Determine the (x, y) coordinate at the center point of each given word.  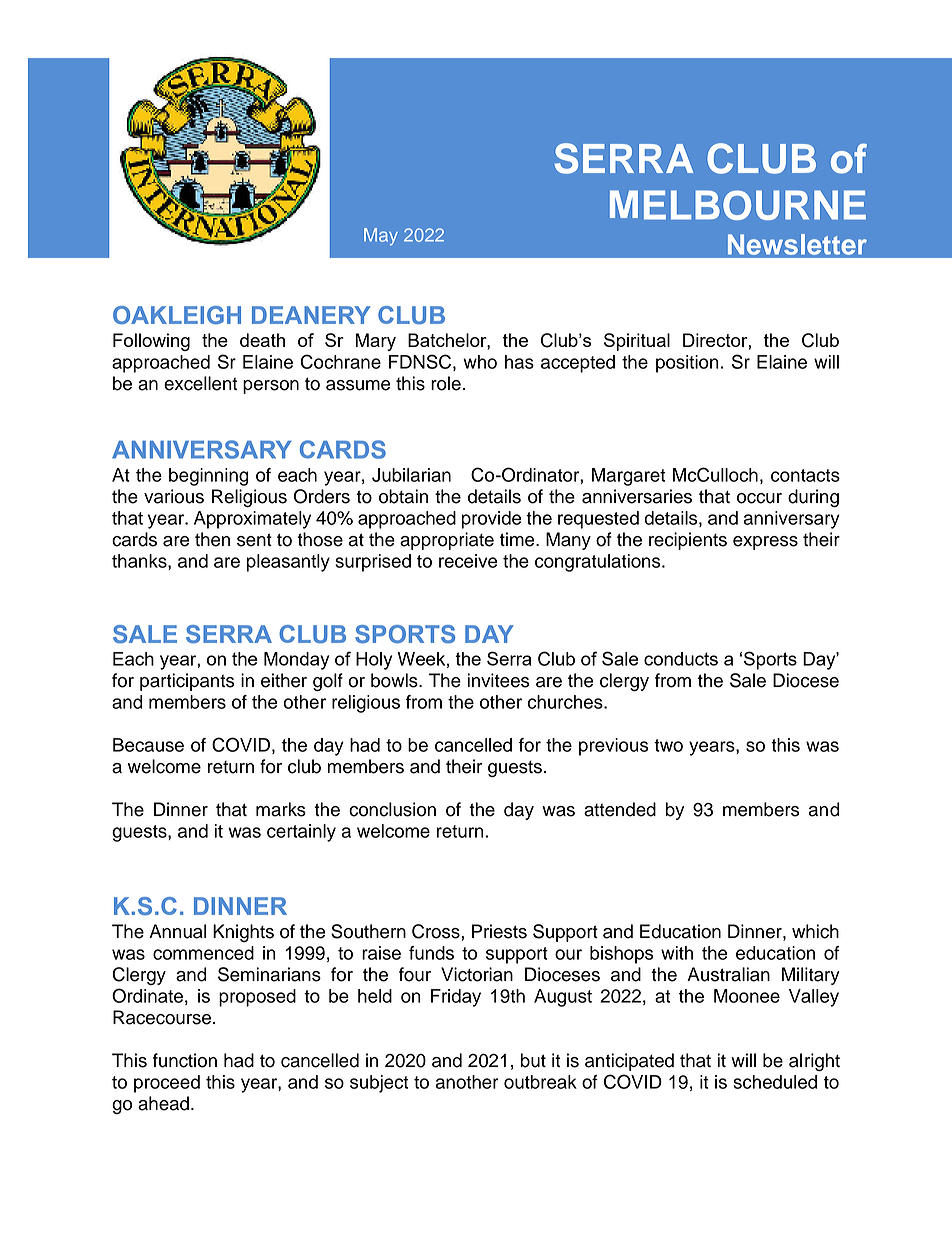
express (765, 543)
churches (566, 702)
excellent (200, 383)
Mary (375, 342)
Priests (499, 931)
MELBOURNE (738, 205)
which (815, 931)
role (446, 383)
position (687, 364)
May (381, 237)
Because (148, 745)
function (185, 1060)
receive (468, 561)
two (668, 745)
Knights (243, 933)
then (212, 539)
